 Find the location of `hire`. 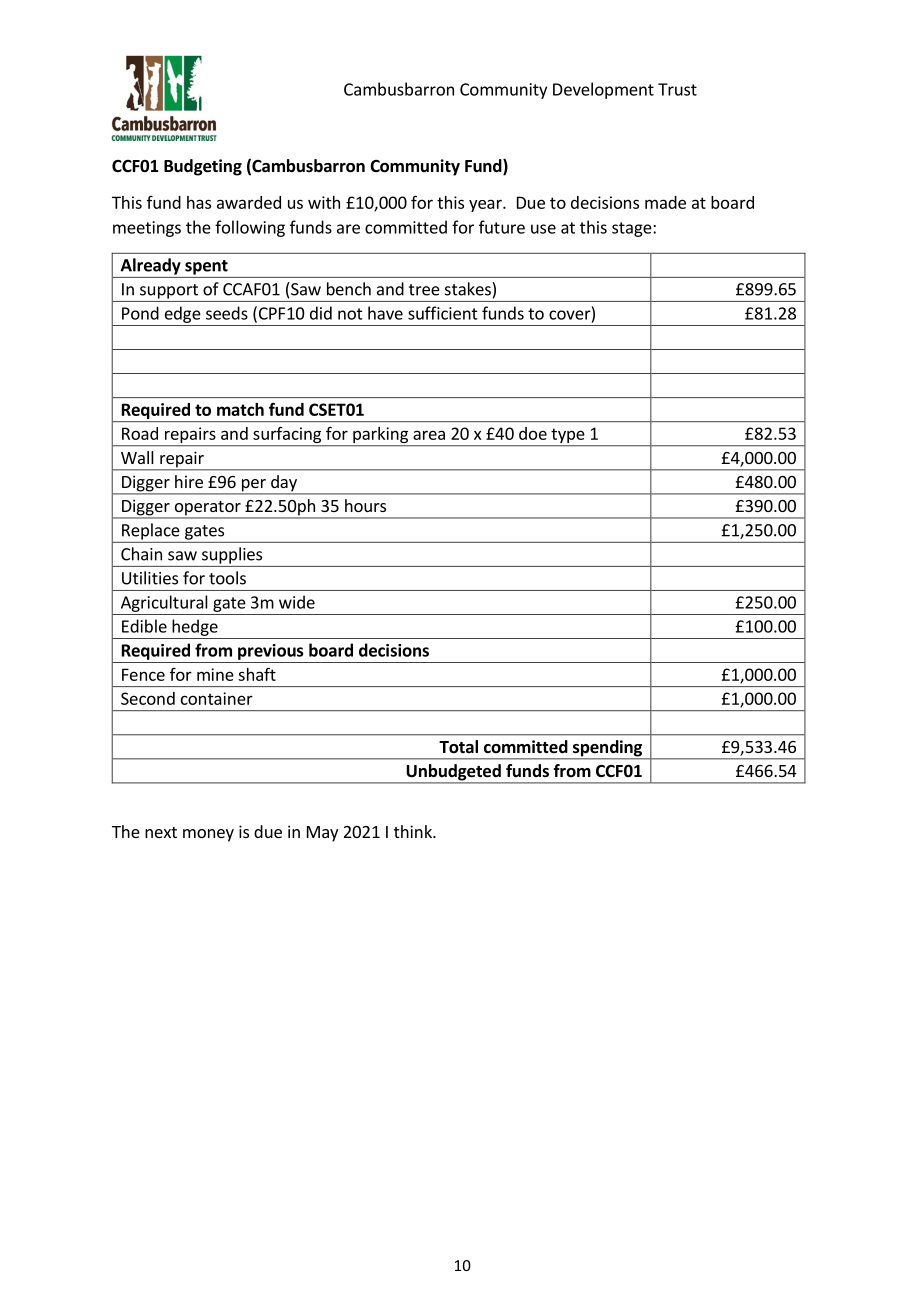

hire is located at coordinates (189, 481).
